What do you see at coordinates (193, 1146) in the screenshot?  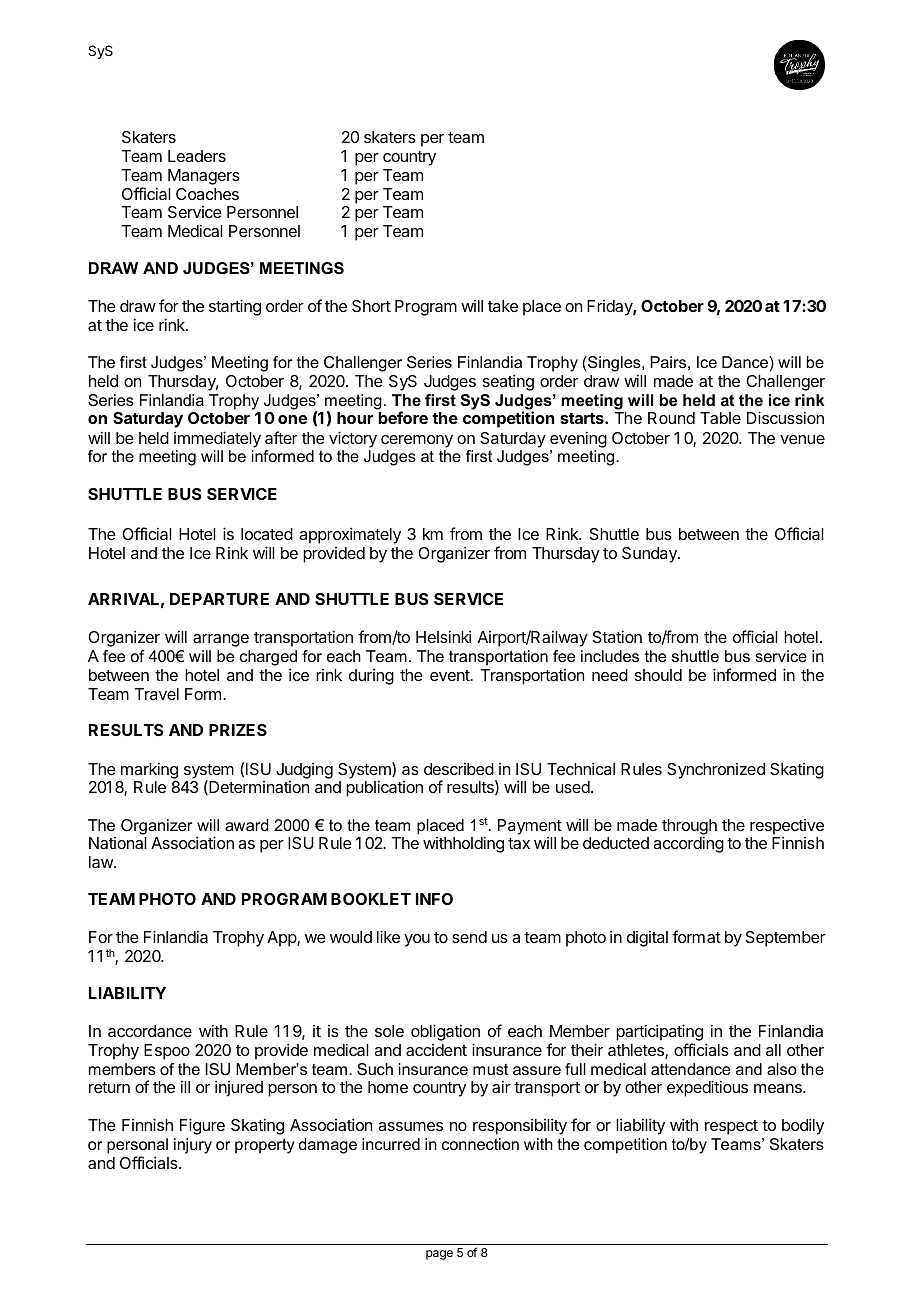 I see `injury` at bounding box center [193, 1146].
